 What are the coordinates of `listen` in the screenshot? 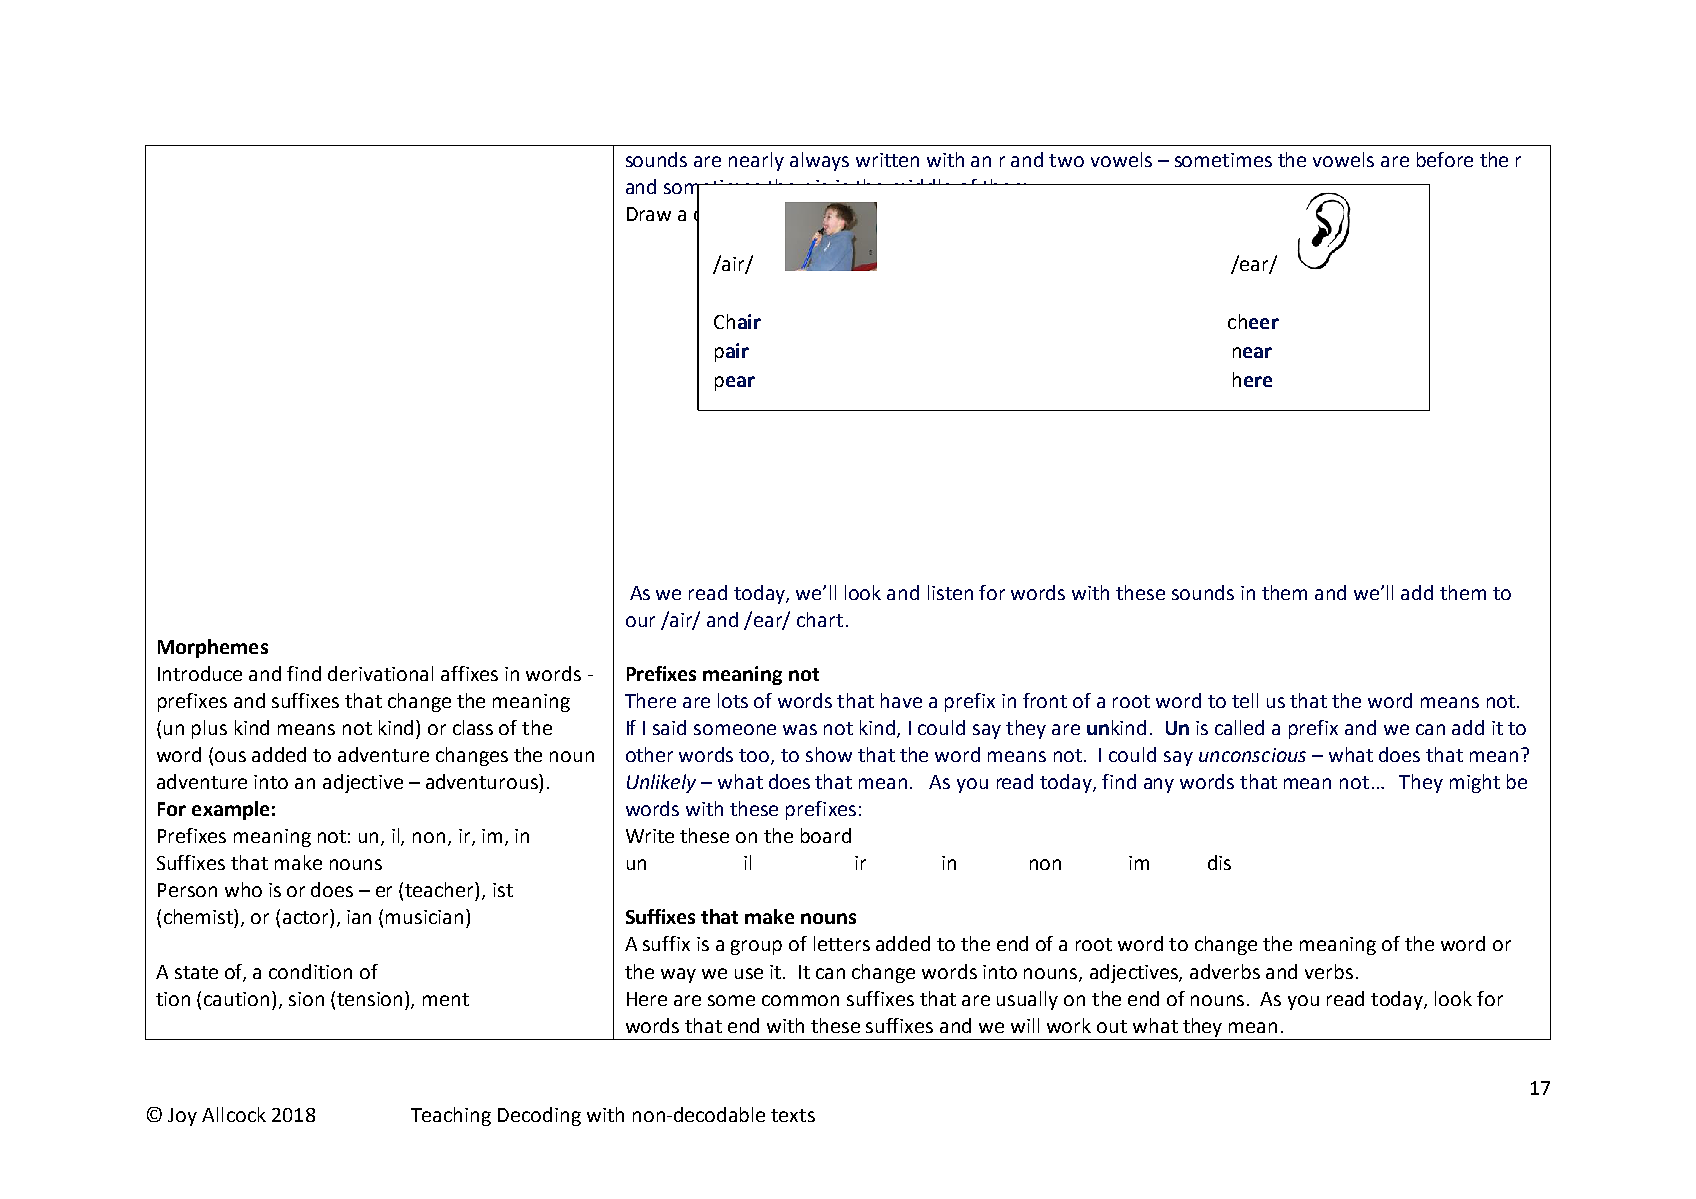 It's located at (950, 592).
